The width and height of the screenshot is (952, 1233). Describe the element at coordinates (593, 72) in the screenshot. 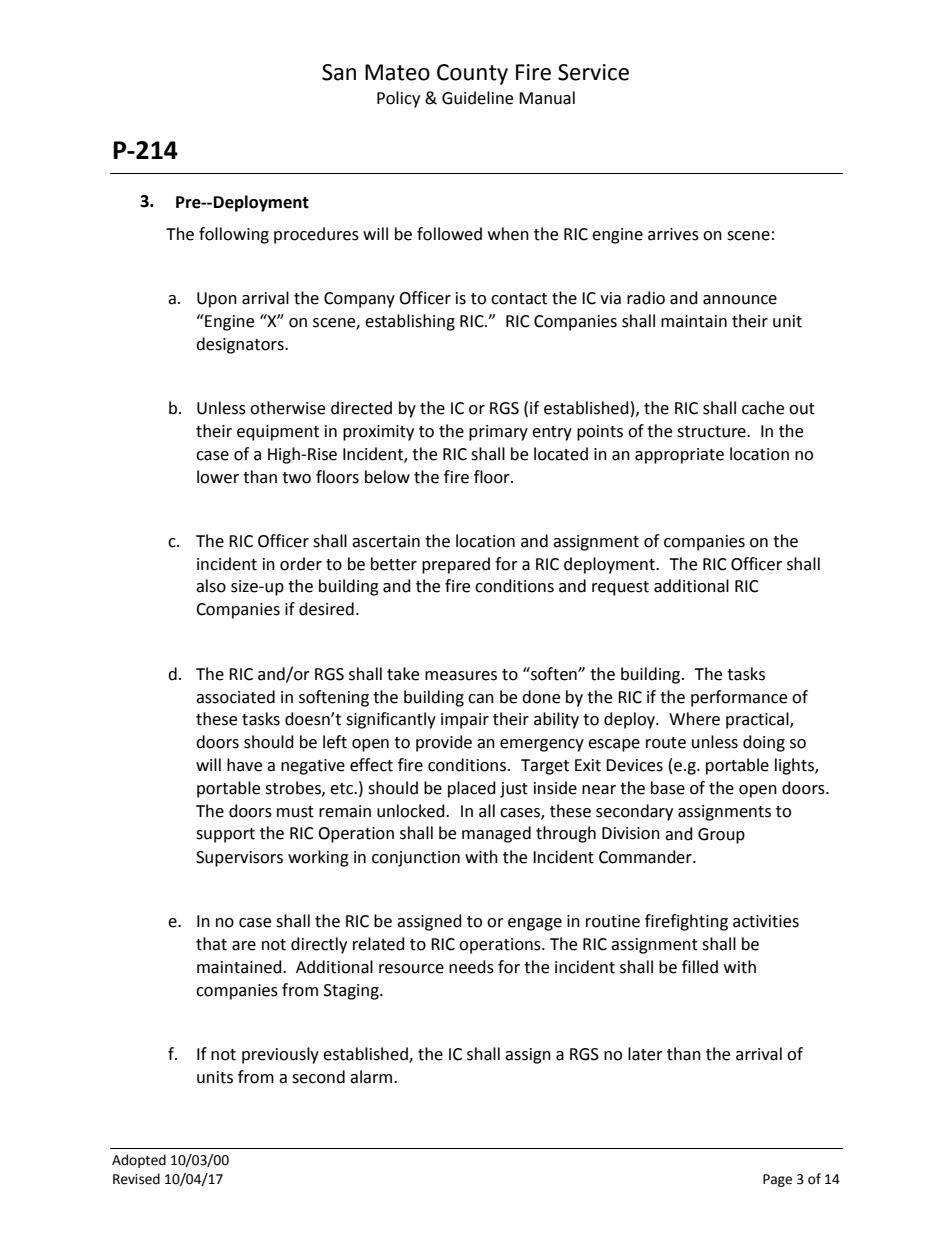

I see `Service` at that location.
